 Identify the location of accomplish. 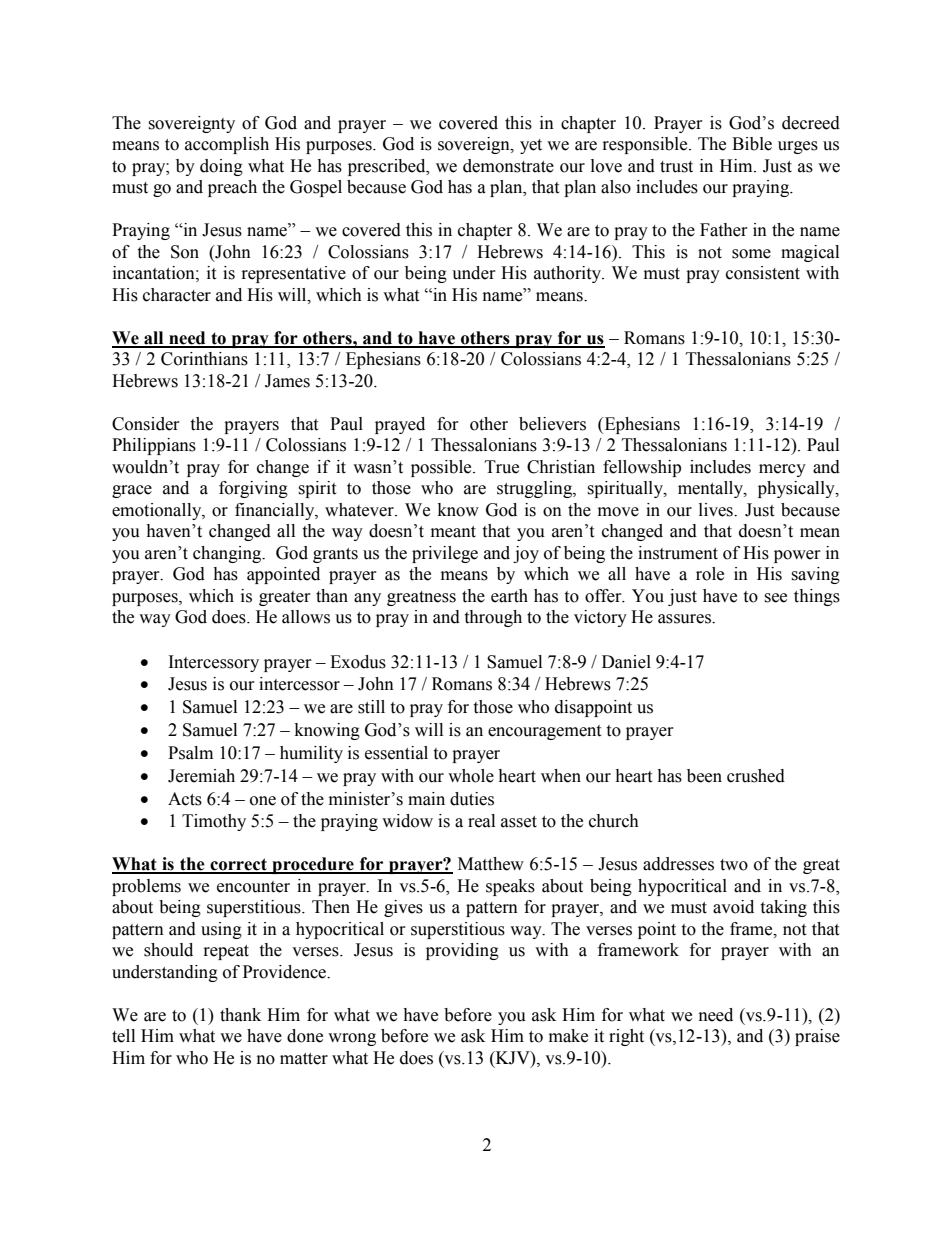
(227, 145).
